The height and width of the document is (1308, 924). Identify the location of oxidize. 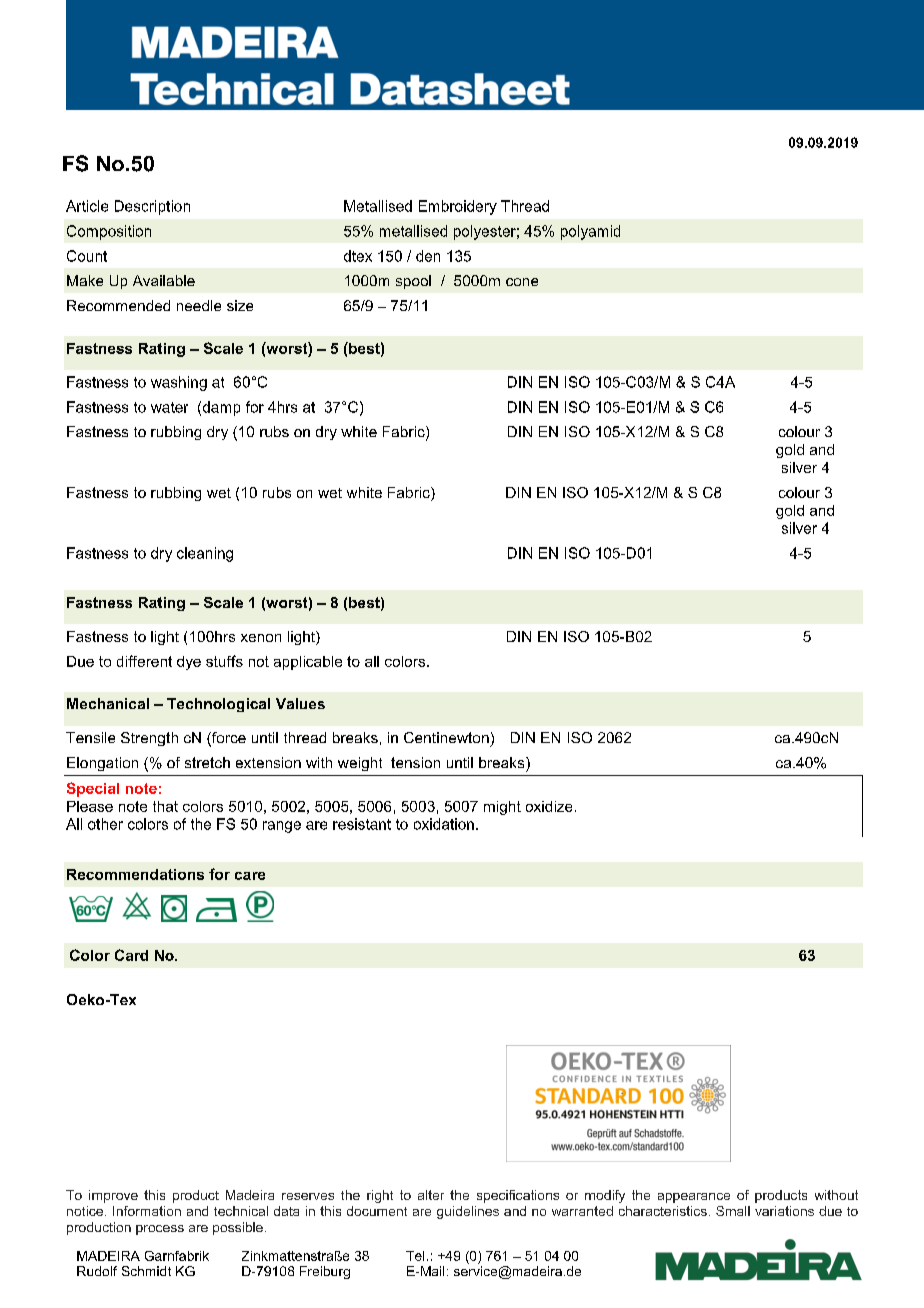
(549, 806).
